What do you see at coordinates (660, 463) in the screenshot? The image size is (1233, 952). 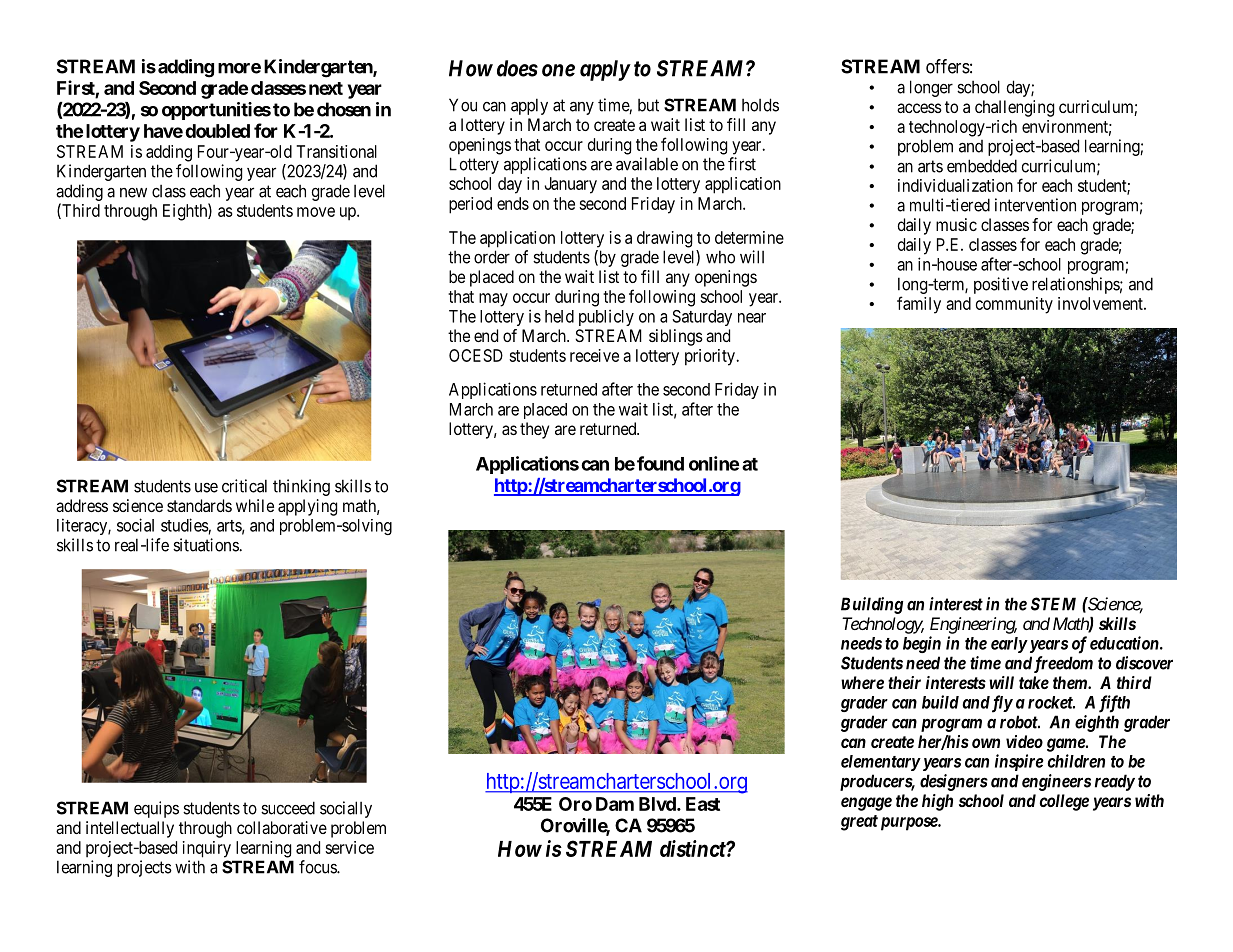 I see `found` at bounding box center [660, 463].
